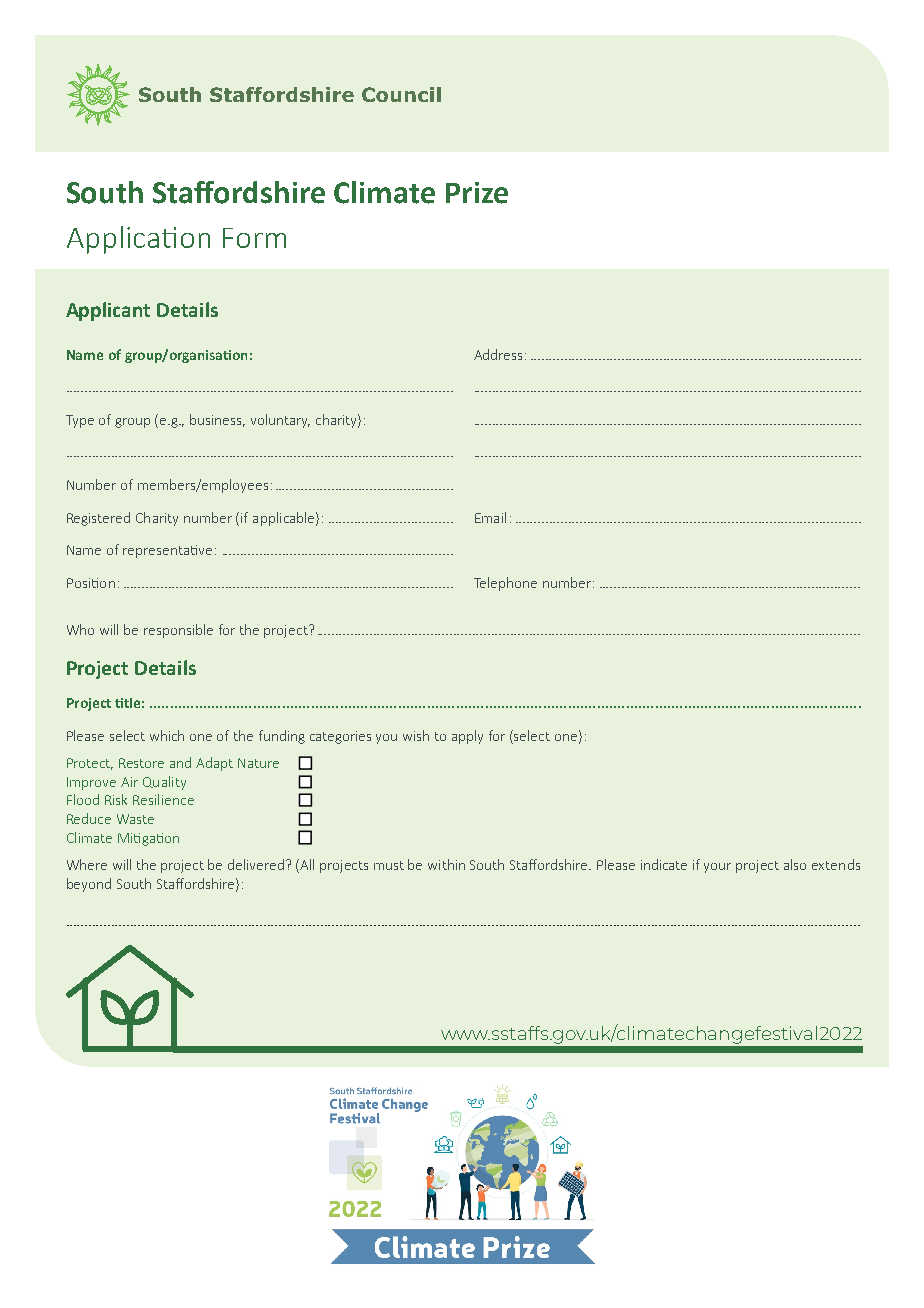 The height and width of the page is (1308, 924). What do you see at coordinates (446, 864) in the page?
I see `within` at bounding box center [446, 864].
